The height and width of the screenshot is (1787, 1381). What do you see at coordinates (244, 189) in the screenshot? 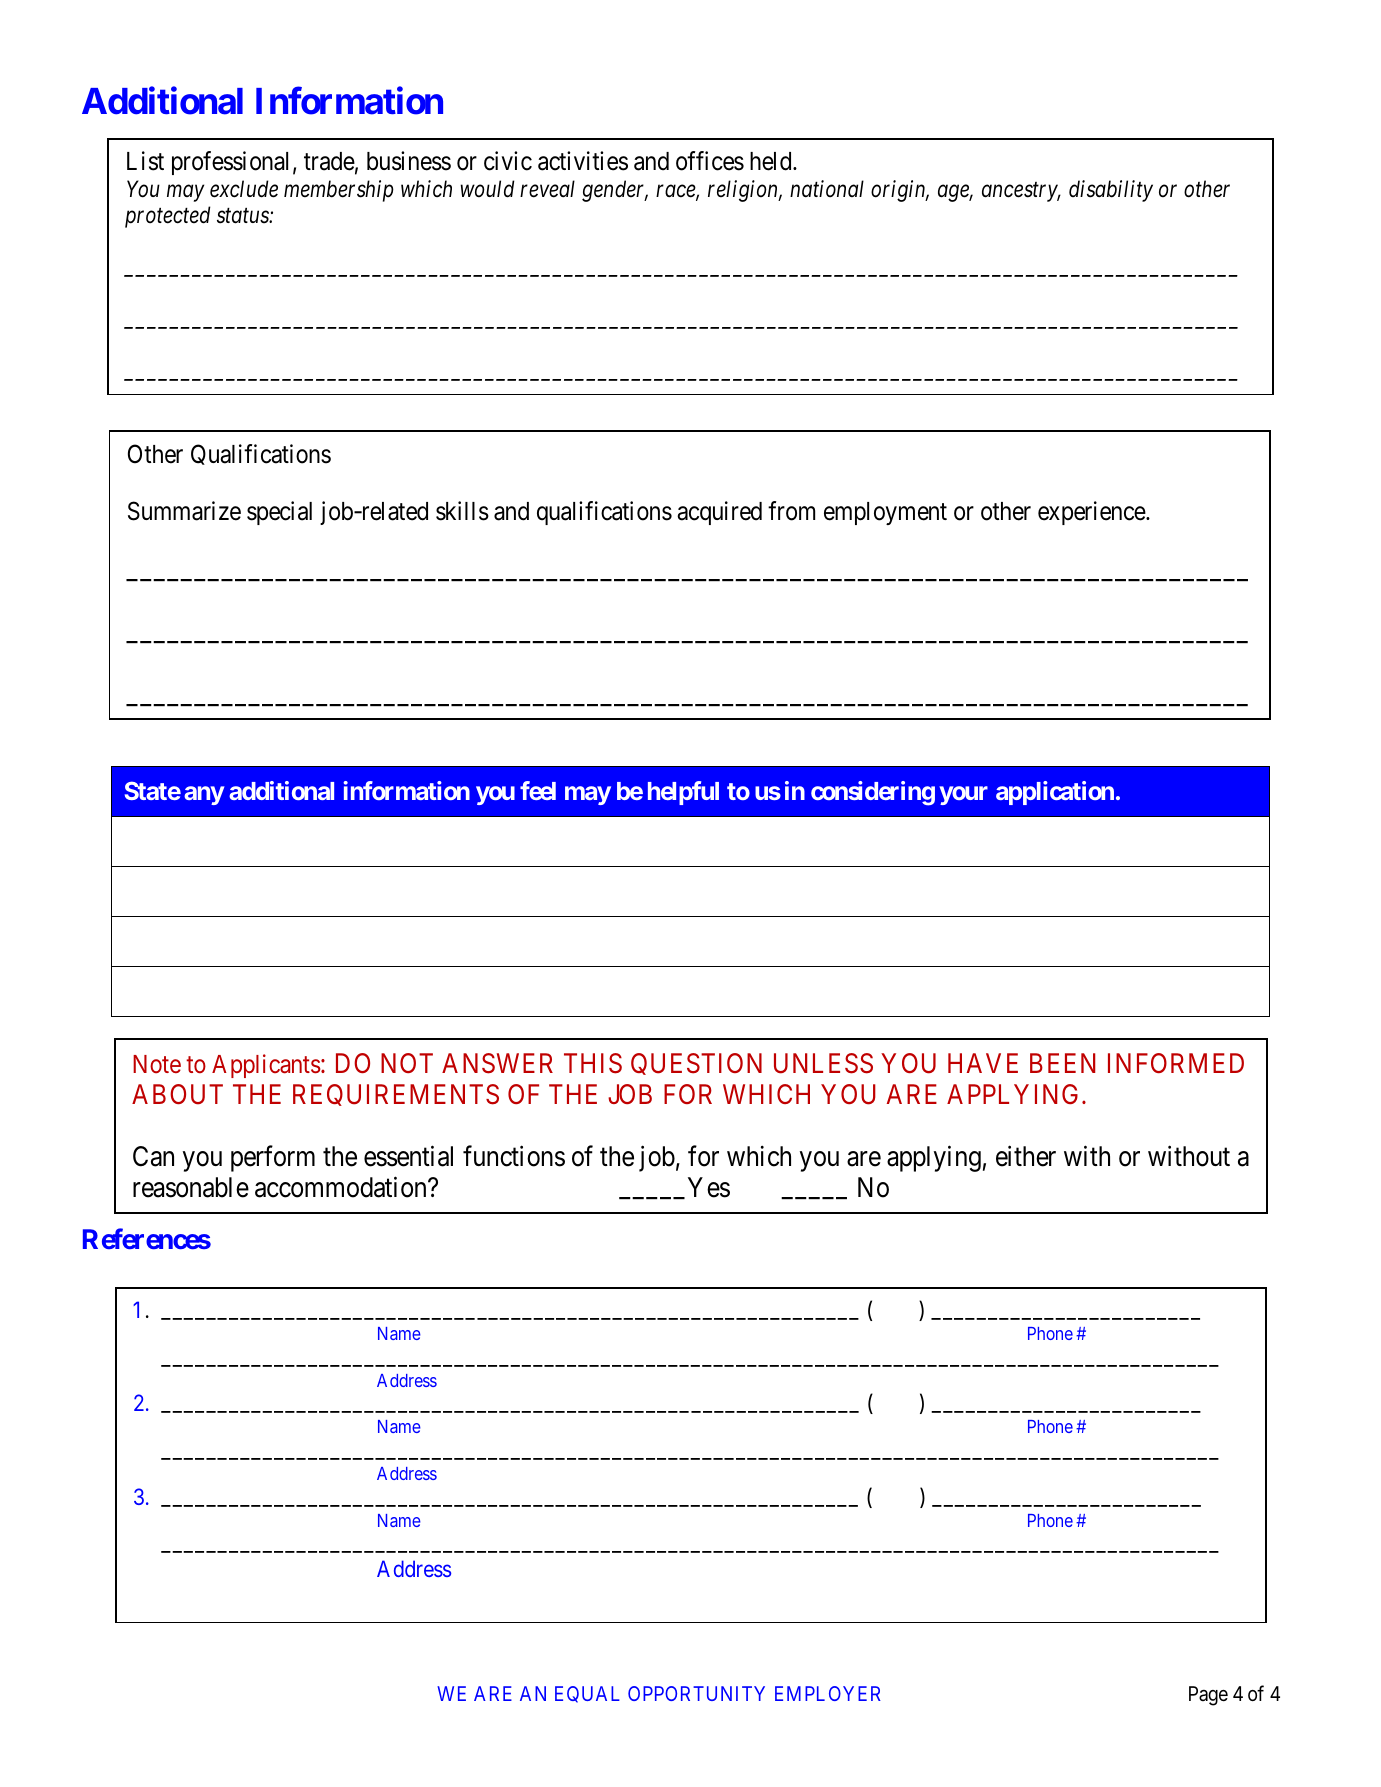
I see `exclude` at bounding box center [244, 189].
